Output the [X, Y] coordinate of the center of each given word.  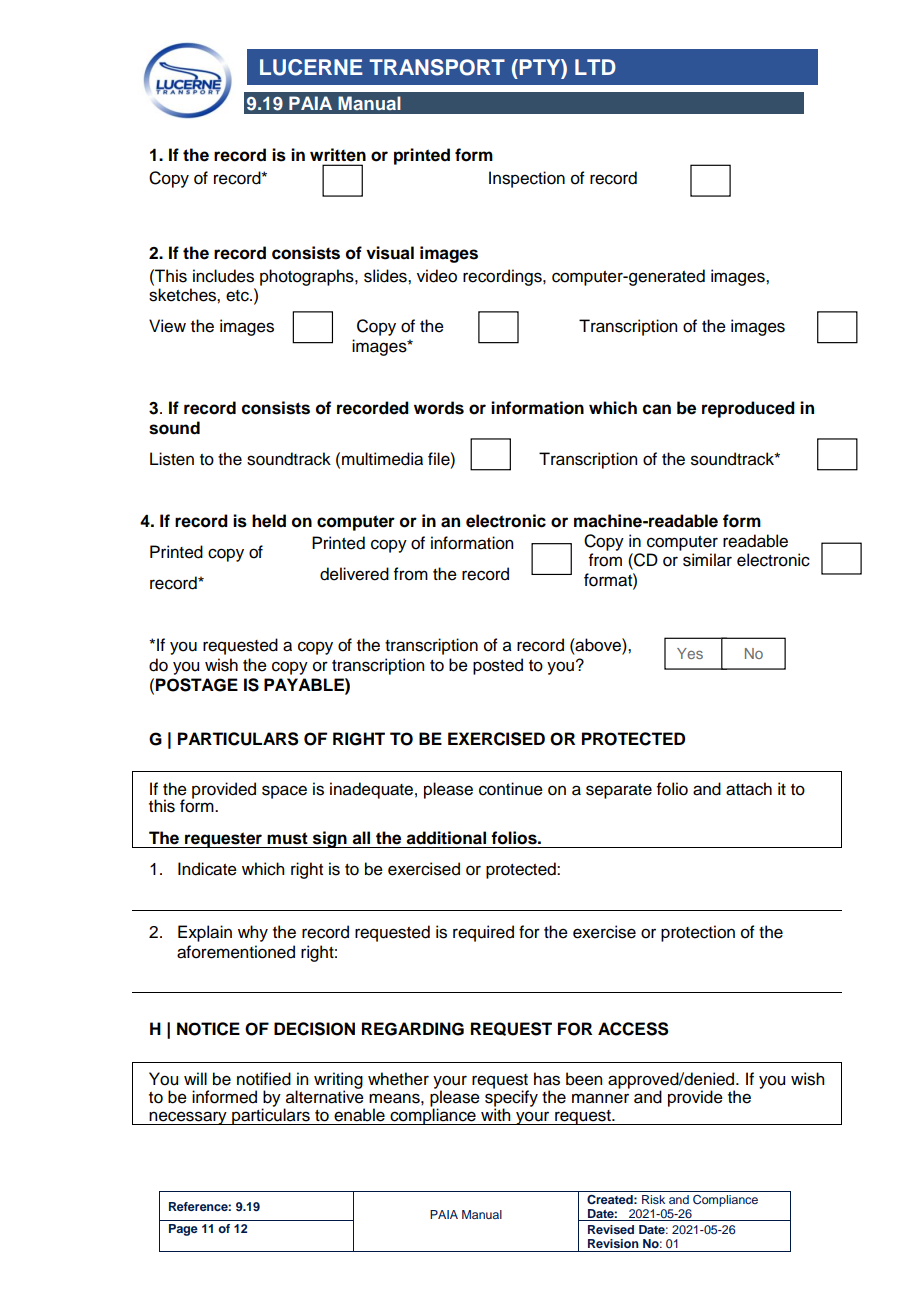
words [439, 408]
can [657, 409]
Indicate [207, 869]
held [269, 521]
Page [183, 1230]
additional [446, 838]
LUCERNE [311, 67]
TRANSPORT [437, 67]
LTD [595, 67]
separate [619, 791]
